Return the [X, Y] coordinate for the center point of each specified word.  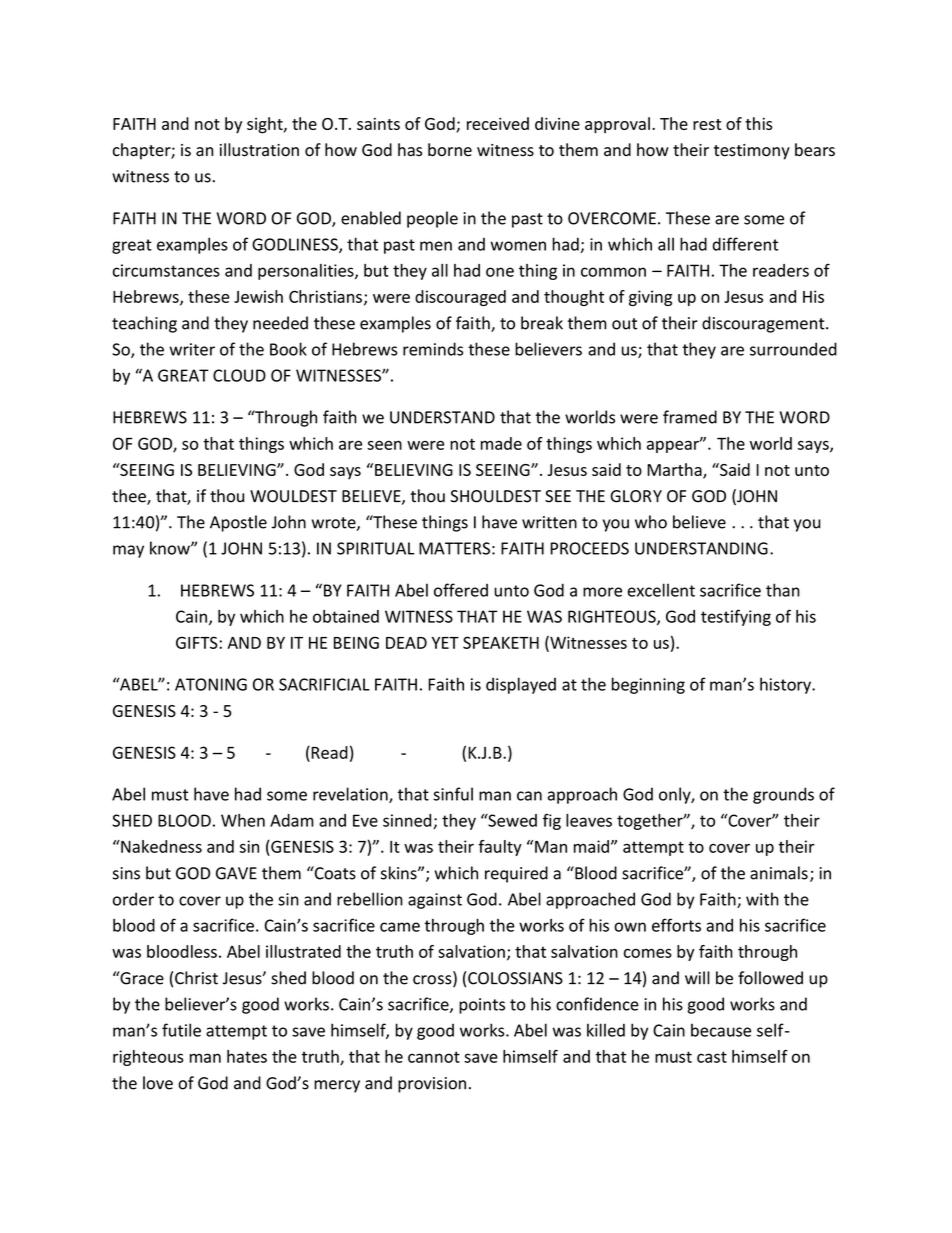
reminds [433, 349]
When [243, 820]
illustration [259, 150]
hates [247, 1056]
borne [450, 150]
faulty [500, 848]
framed [690, 417]
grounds [783, 795]
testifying [736, 617]
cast [712, 1057]
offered [461, 590]
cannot [434, 1057]
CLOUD [239, 375]
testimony [752, 152]
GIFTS [198, 642]
